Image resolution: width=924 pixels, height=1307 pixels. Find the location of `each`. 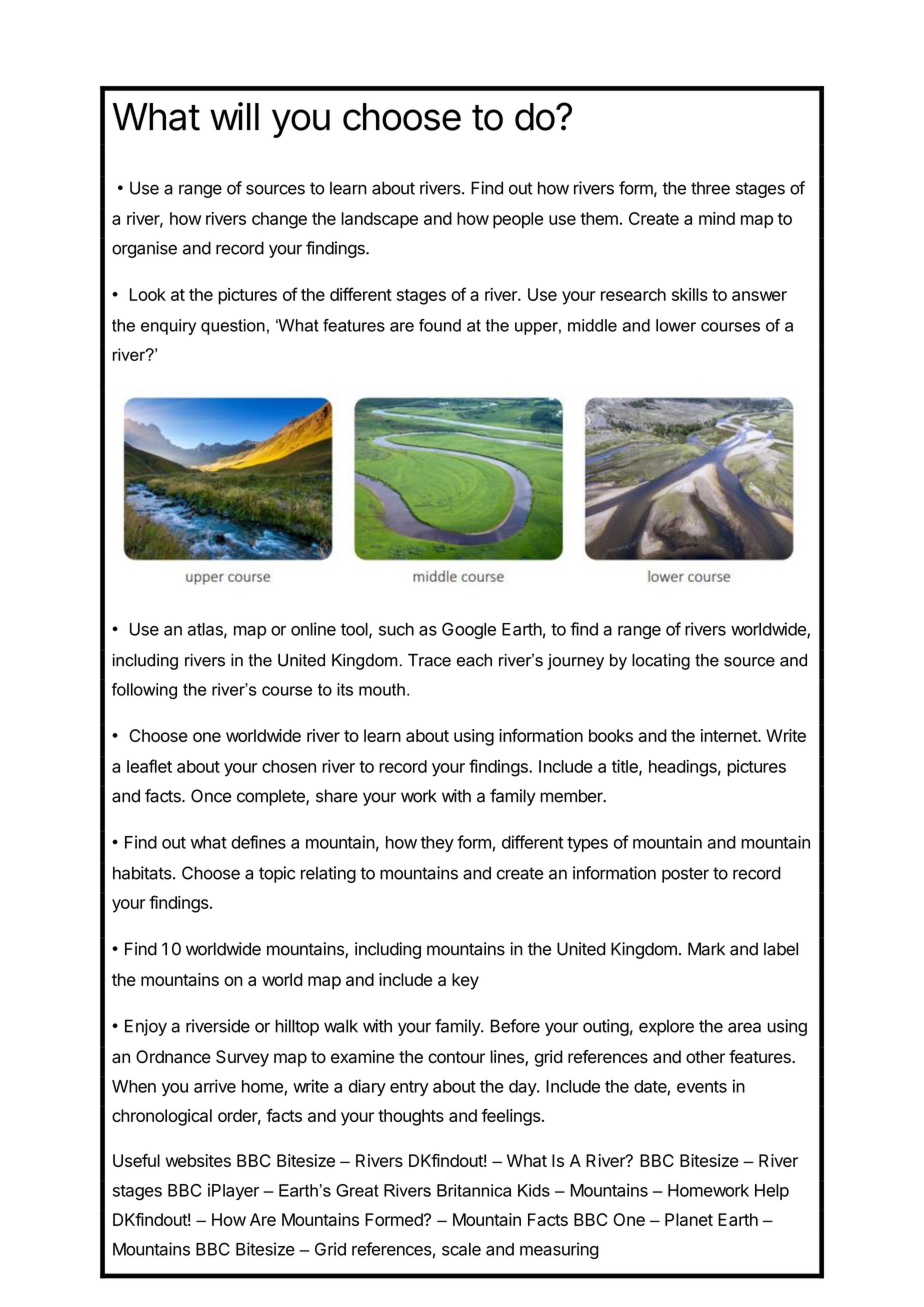

each is located at coordinates (474, 660).
